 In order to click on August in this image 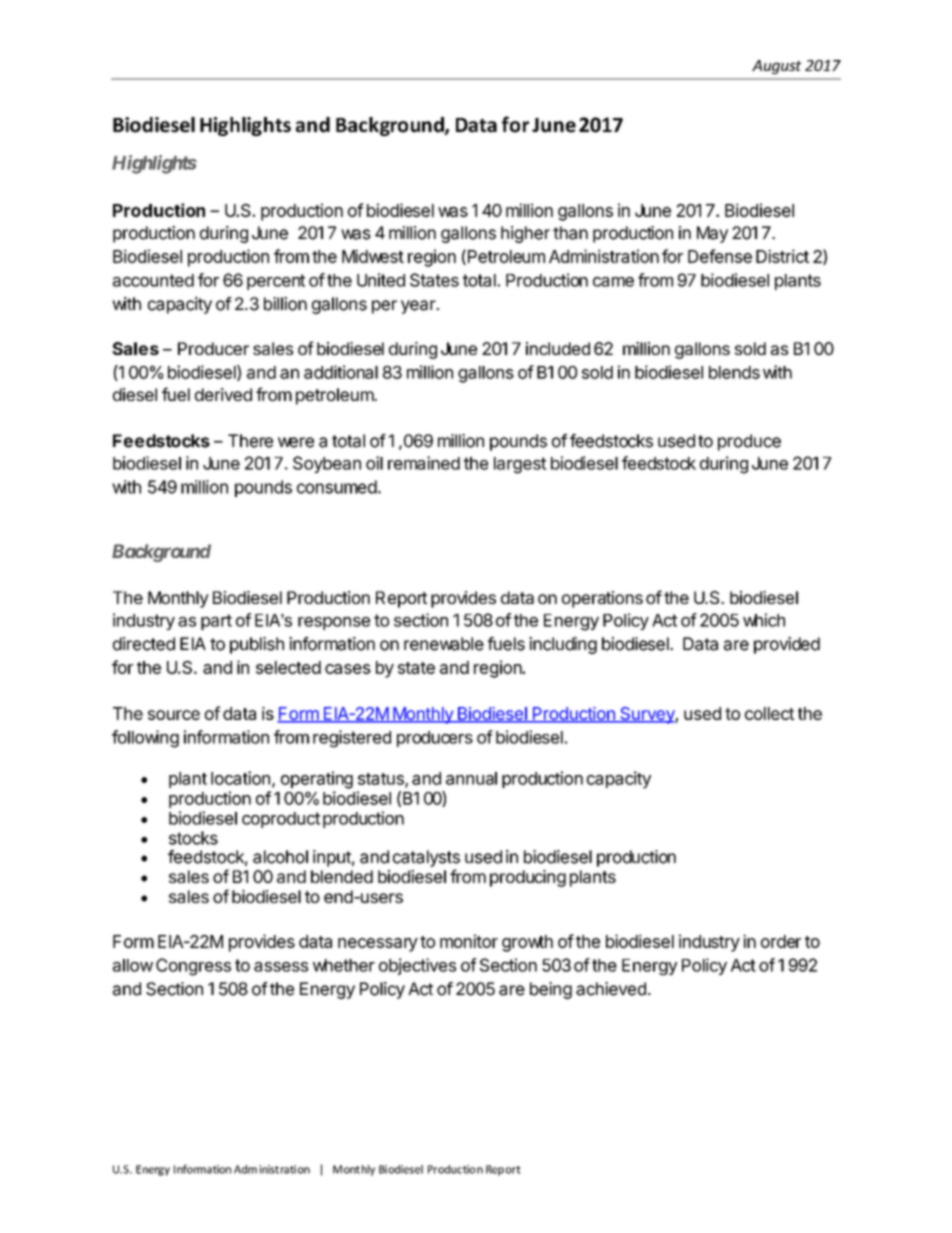, I will do `click(777, 67)`.
